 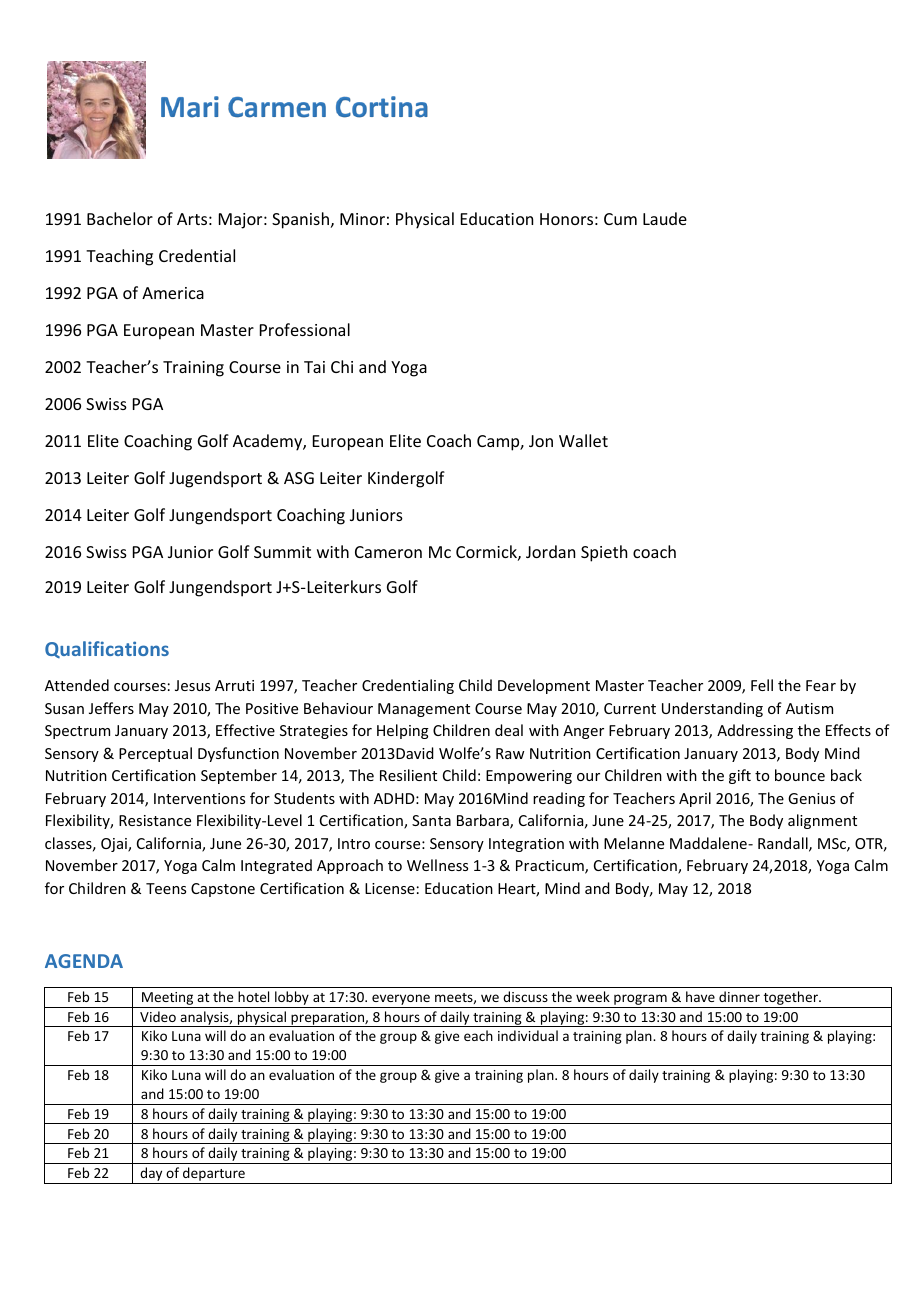 I want to click on Jesus, so click(x=192, y=685).
